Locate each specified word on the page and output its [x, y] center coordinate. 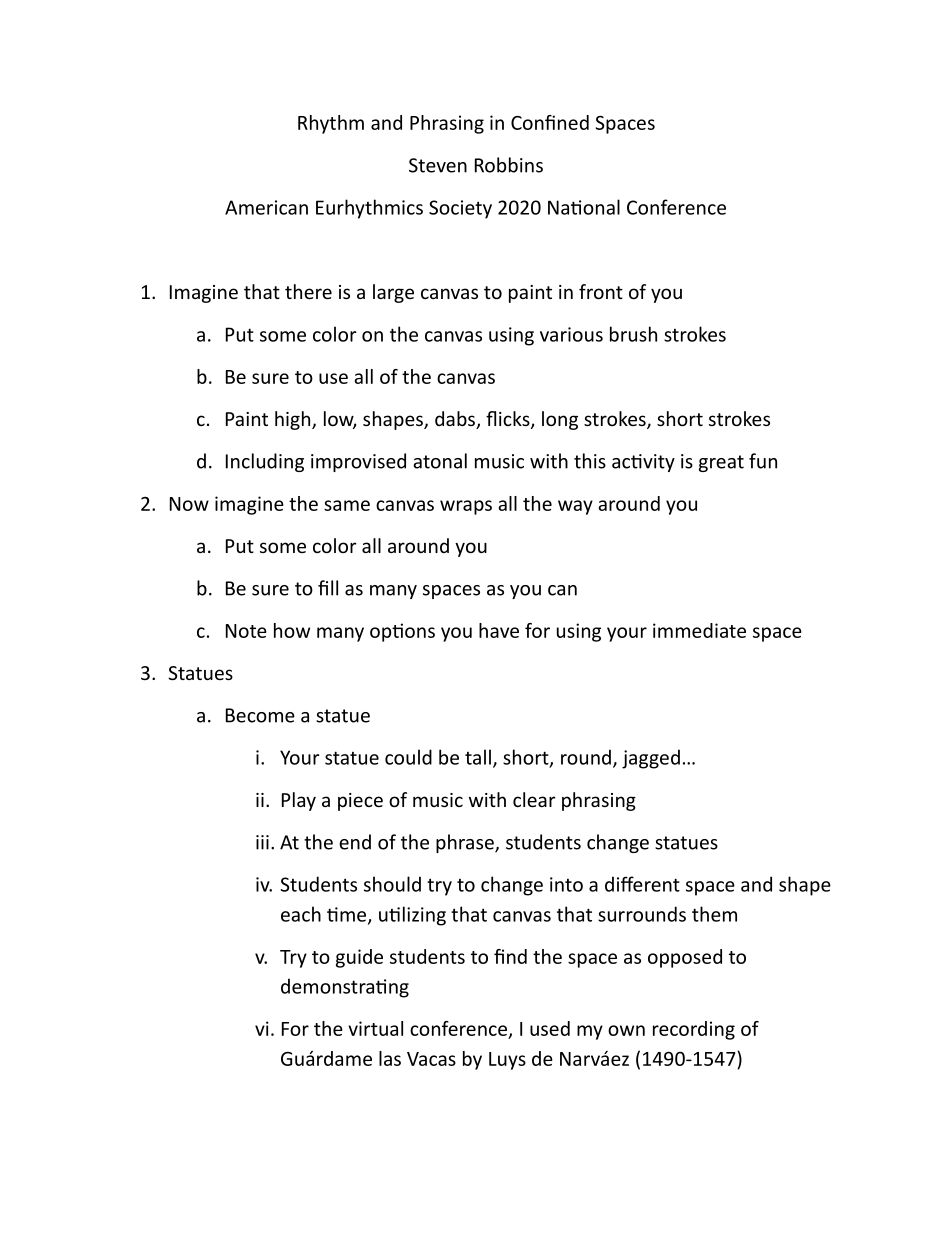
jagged [651, 759]
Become [260, 715]
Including [265, 462]
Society [460, 209]
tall [478, 757]
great [721, 463]
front [601, 291]
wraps [466, 507]
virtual [375, 1028]
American [266, 207]
